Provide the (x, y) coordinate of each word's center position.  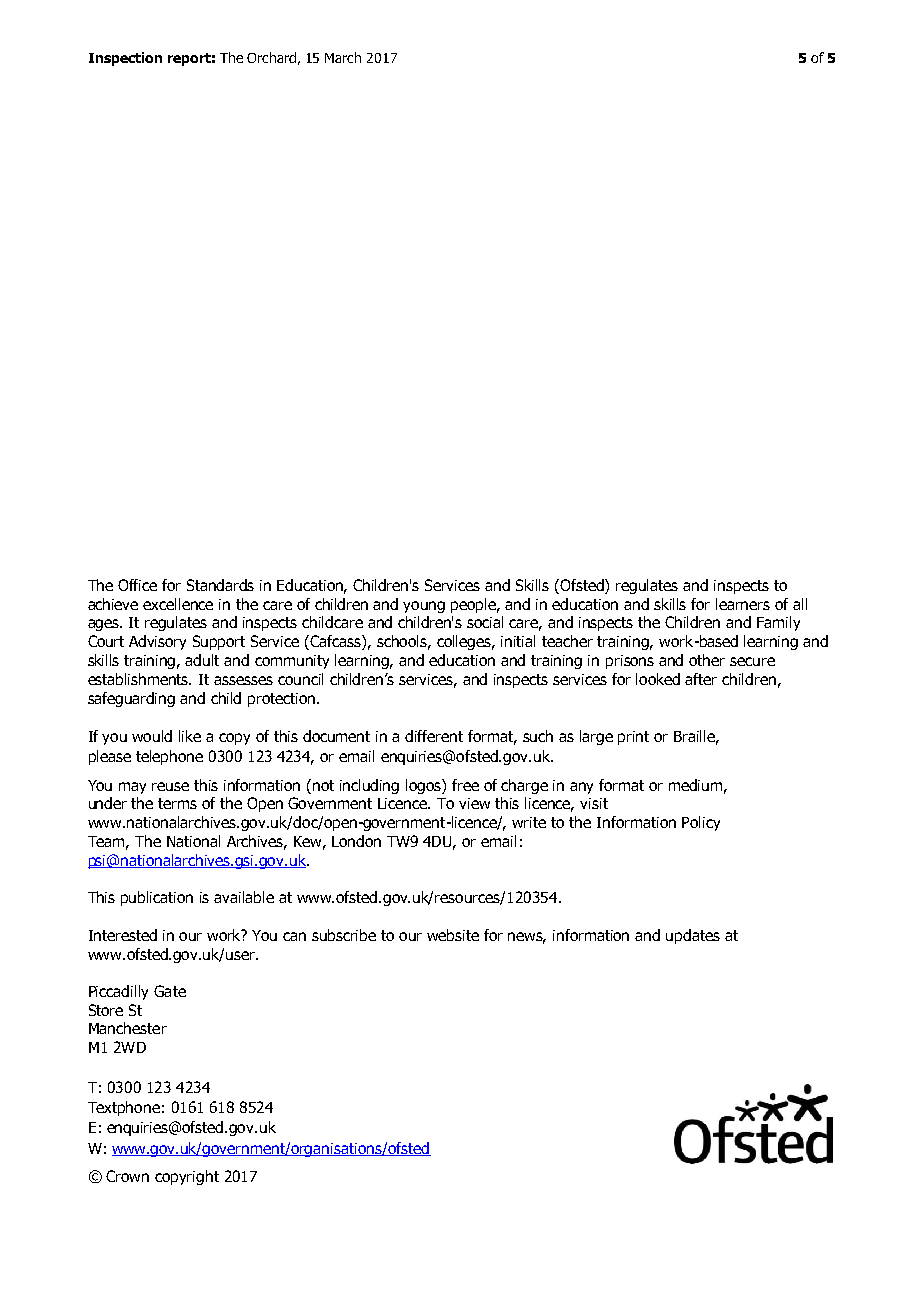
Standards (220, 585)
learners (743, 604)
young (424, 607)
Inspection (125, 59)
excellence (178, 604)
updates (693, 936)
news (527, 937)
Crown (127, 1176)
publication (157, 898)
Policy (701, 823)
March (343, 57)
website (453, 935)
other (707, 660)
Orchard (271, 57)
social (485, 622)
